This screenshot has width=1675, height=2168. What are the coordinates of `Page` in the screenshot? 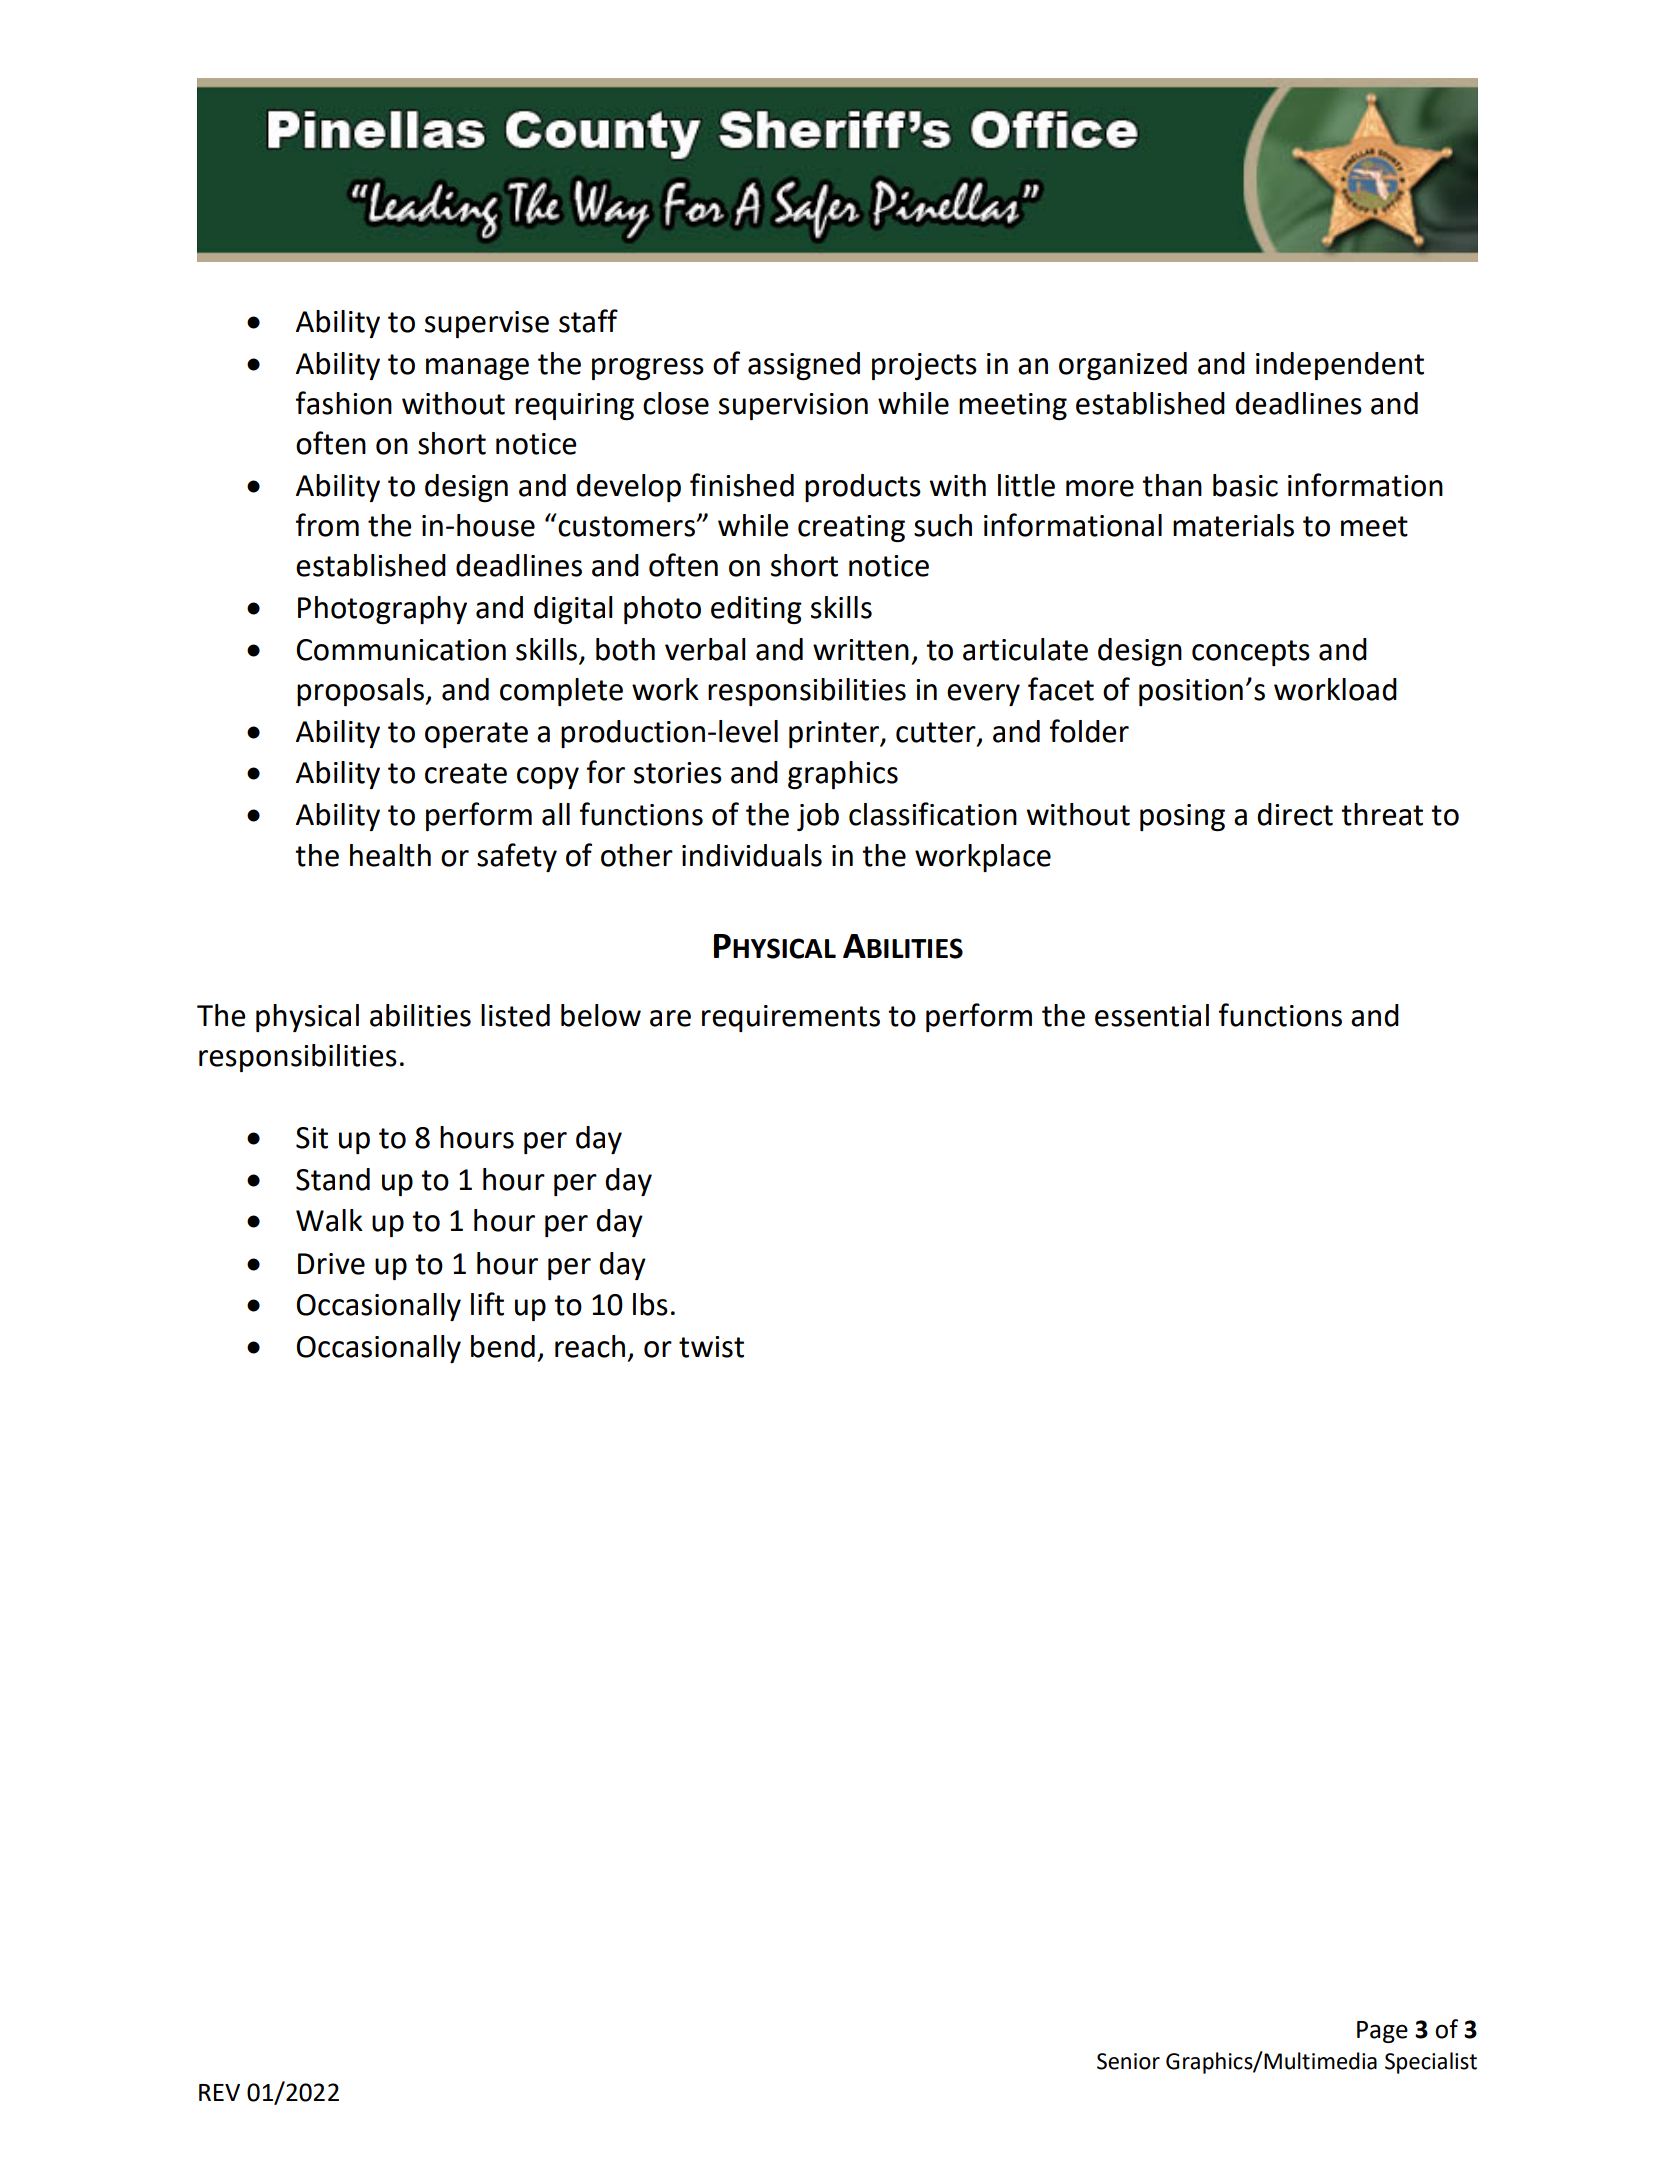 It's located at (1382, 2032).
